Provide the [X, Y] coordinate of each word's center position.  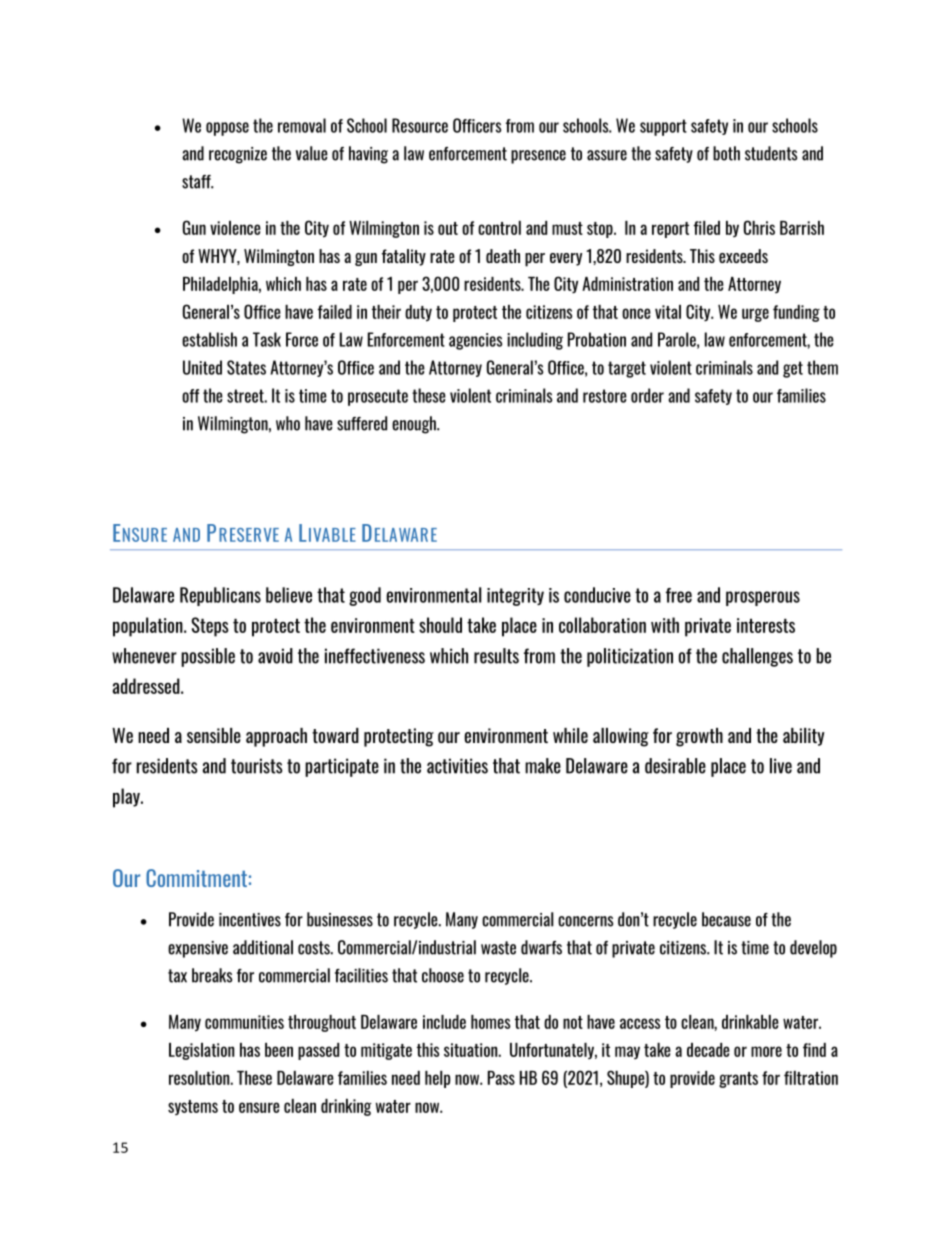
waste [498, 948]
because [726, 919]
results [496, 656]
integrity [515, 597]
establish [209, 339]
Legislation [201, 1051]
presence [538, 157]
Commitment [196, 878]
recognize [238, 155]
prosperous [763, 598]
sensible [214, 735]
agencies [475, 341]
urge [755, 315]
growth [699, 737]
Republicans [220, 596]
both [726, 153]
